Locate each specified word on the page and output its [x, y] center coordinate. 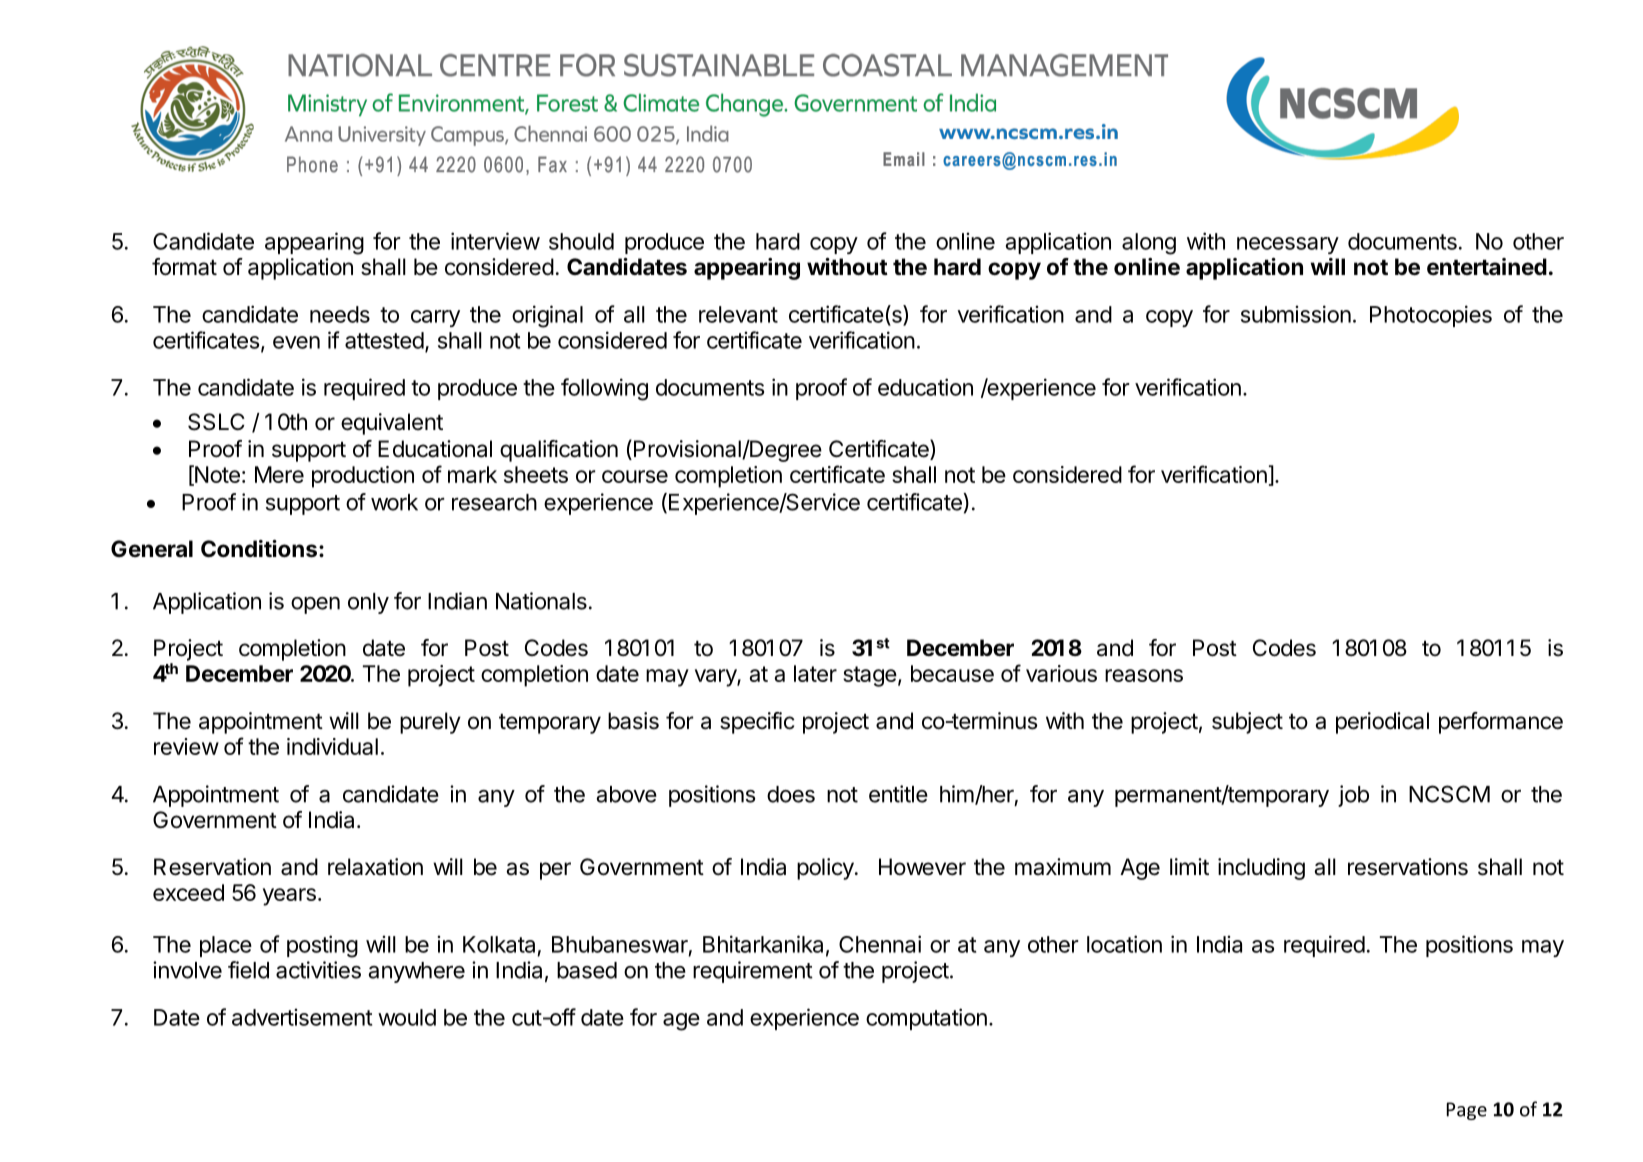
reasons [1144, 675]
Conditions [259, 549]
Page [1467, 1111]
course [635, 476]
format [184, 267]
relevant [738, 314]
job [1353, 796]
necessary [1288, 245]
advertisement [302, 1017]
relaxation [375, 867]
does [791, 794]
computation [926, 1019]
